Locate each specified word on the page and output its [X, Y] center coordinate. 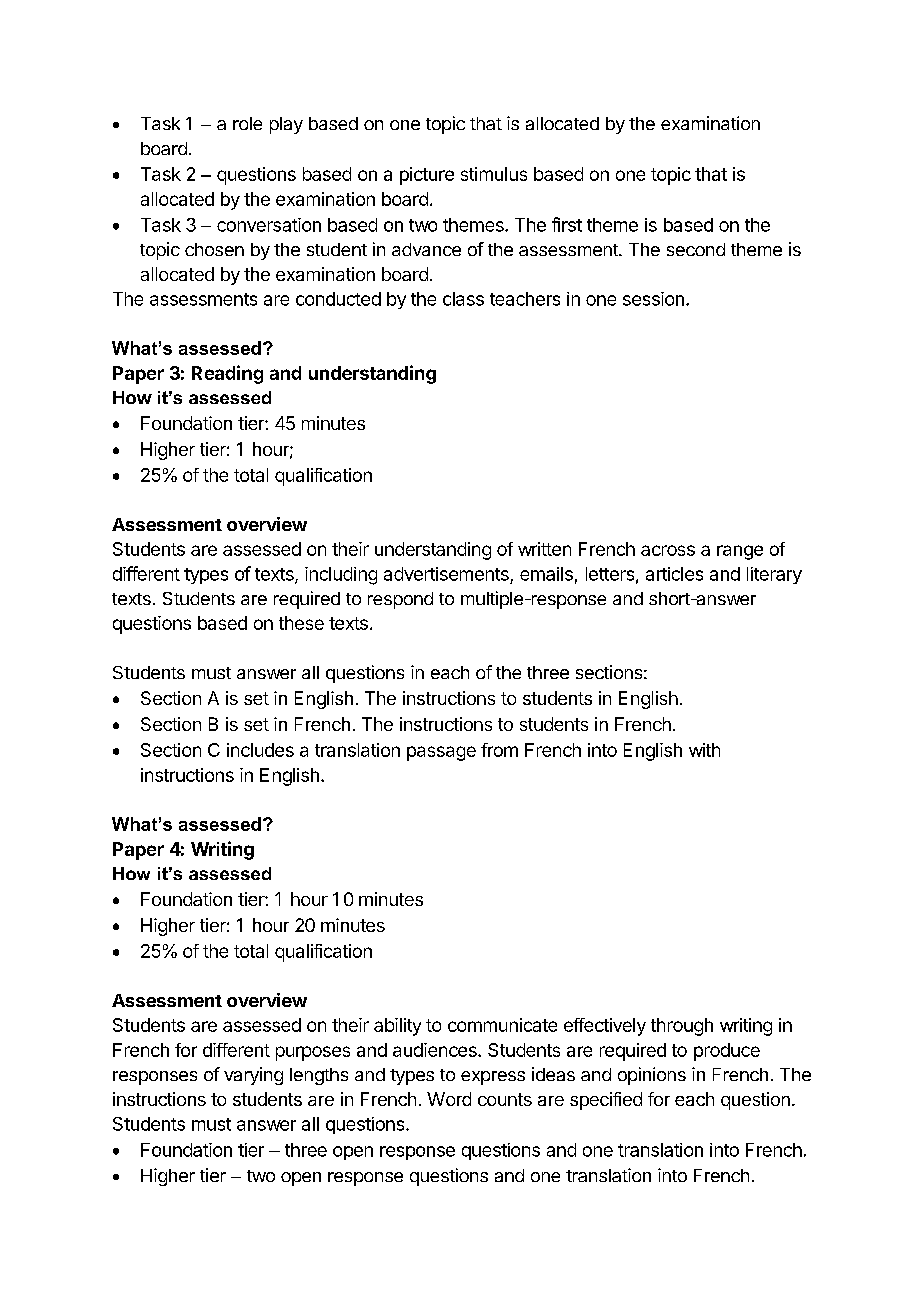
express [493, 1078]
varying [253, 1076]
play [286, 125]
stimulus [494, 174]
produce [727, 1052]
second [696, 249]
